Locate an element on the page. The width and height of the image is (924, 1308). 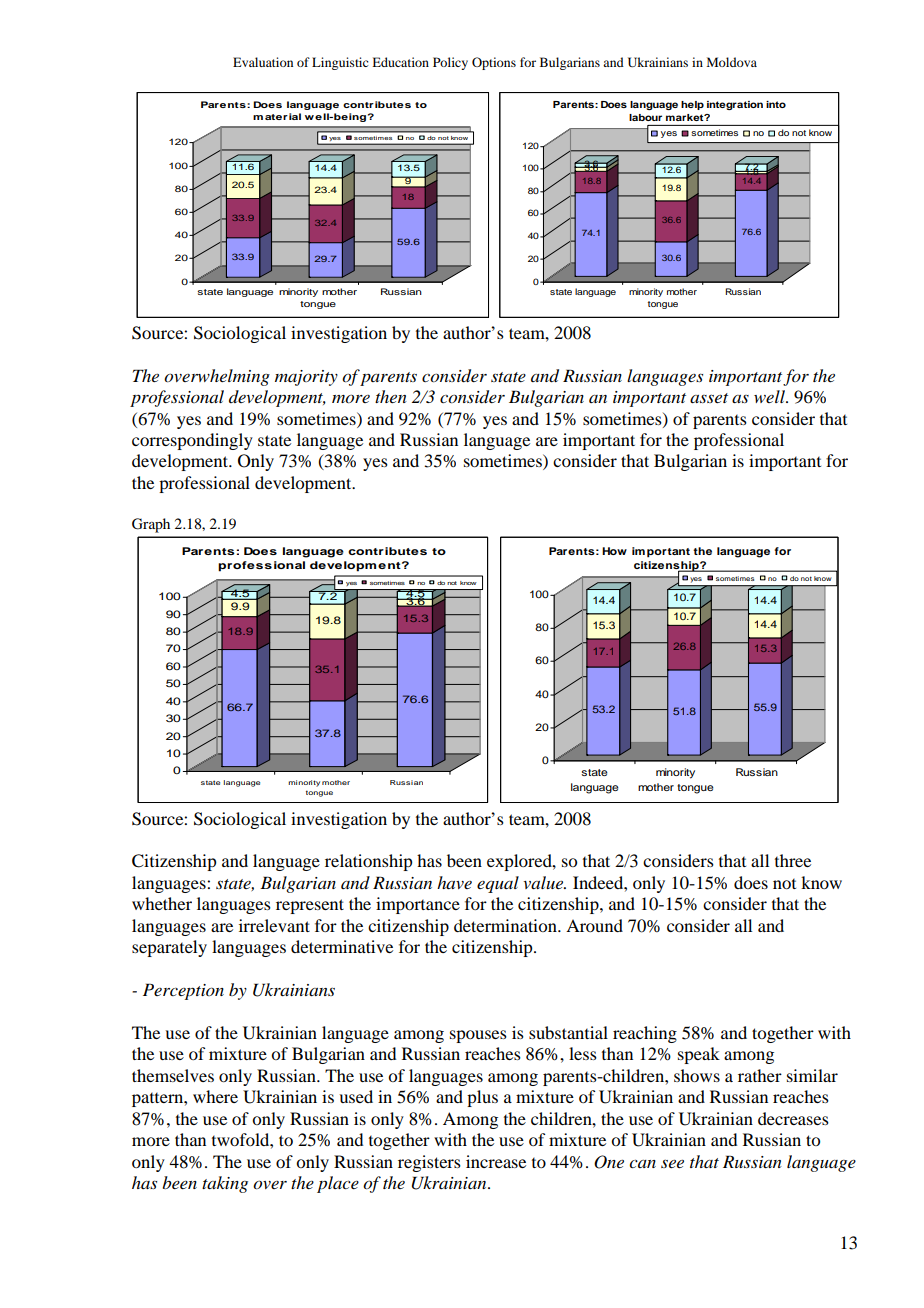
taking is located at coordinates (225, 1184).
